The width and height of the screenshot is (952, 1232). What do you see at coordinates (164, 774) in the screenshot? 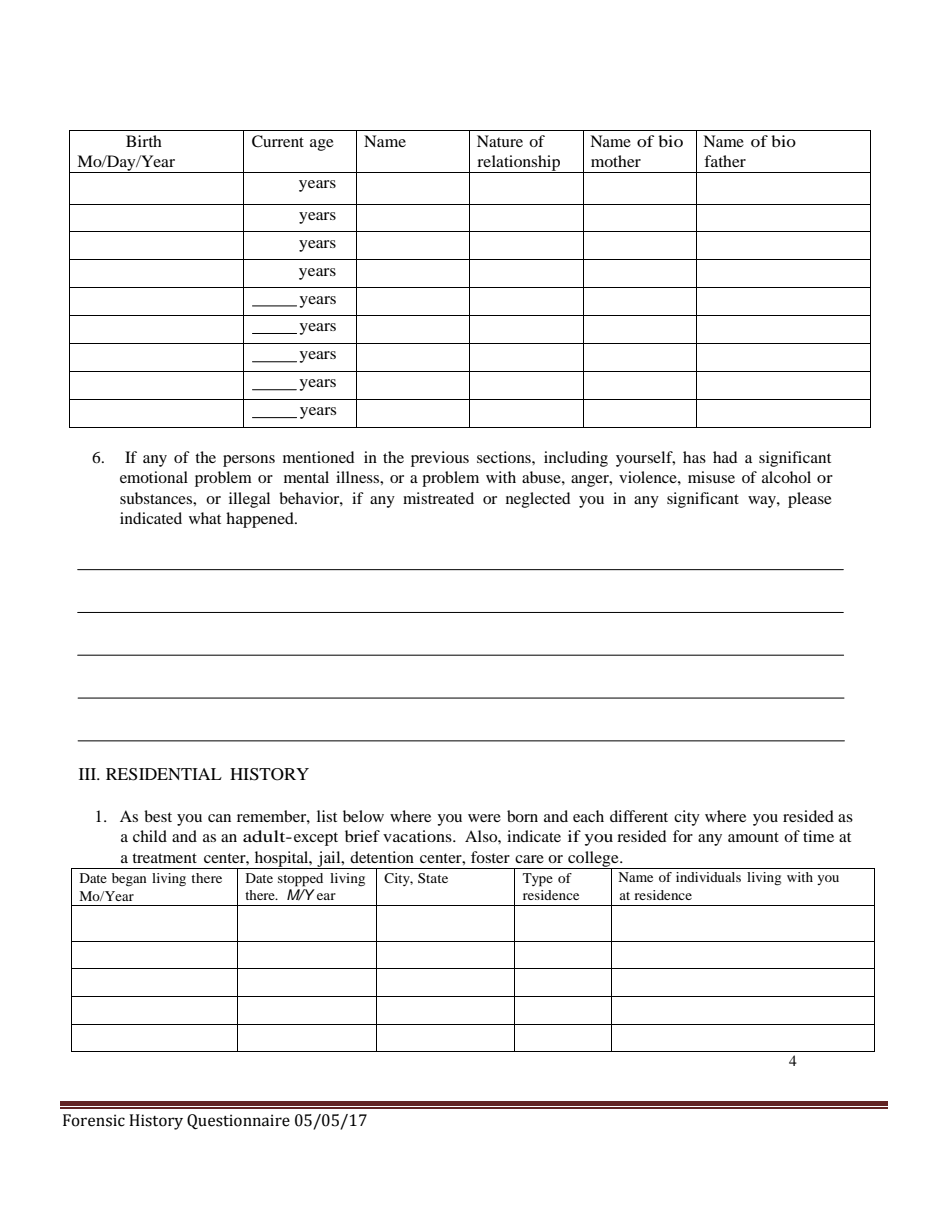
I see `RESIDENTIAL` at bounding box center [164, 774].
